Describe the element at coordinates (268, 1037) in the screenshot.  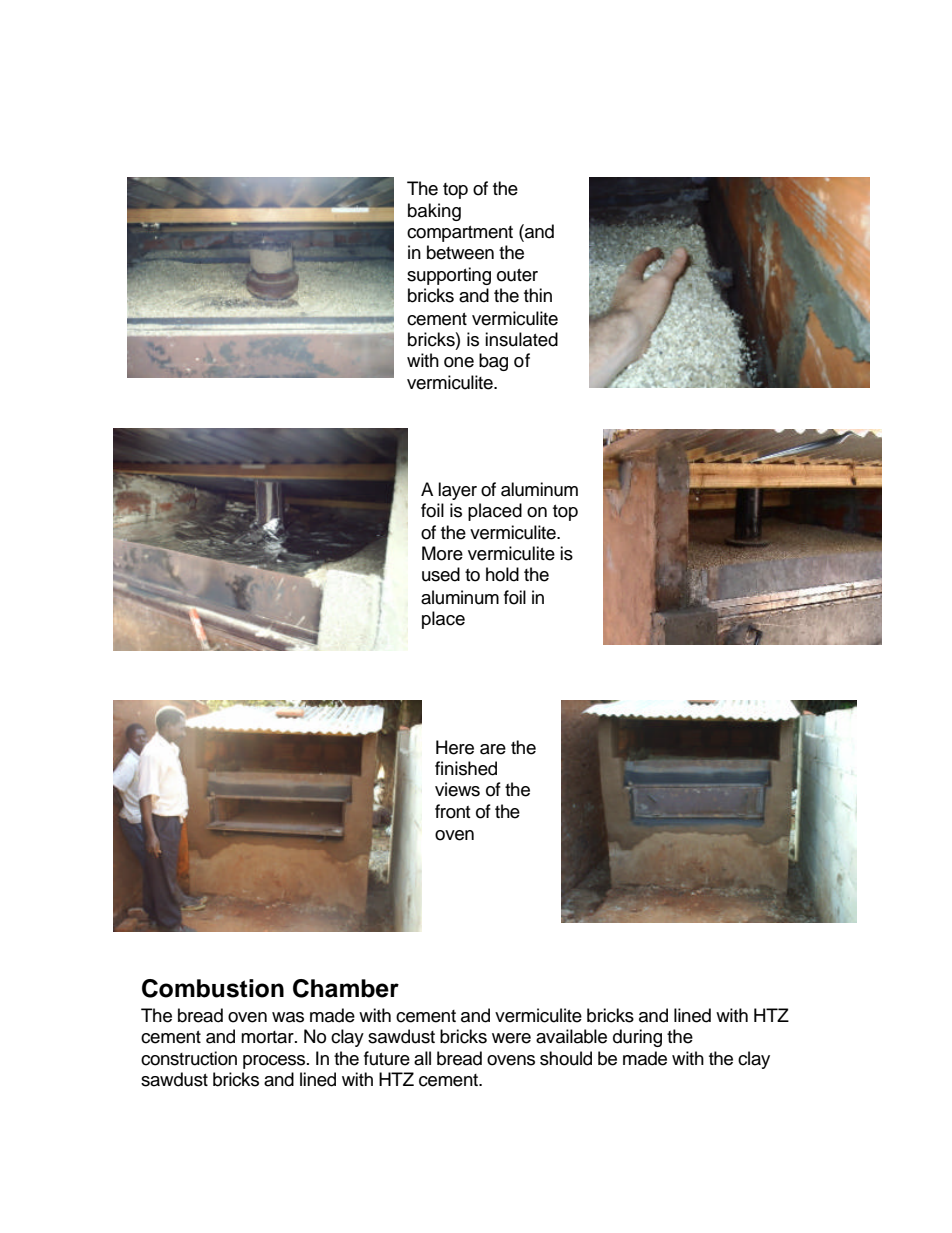
I see `mortar` at that location.
